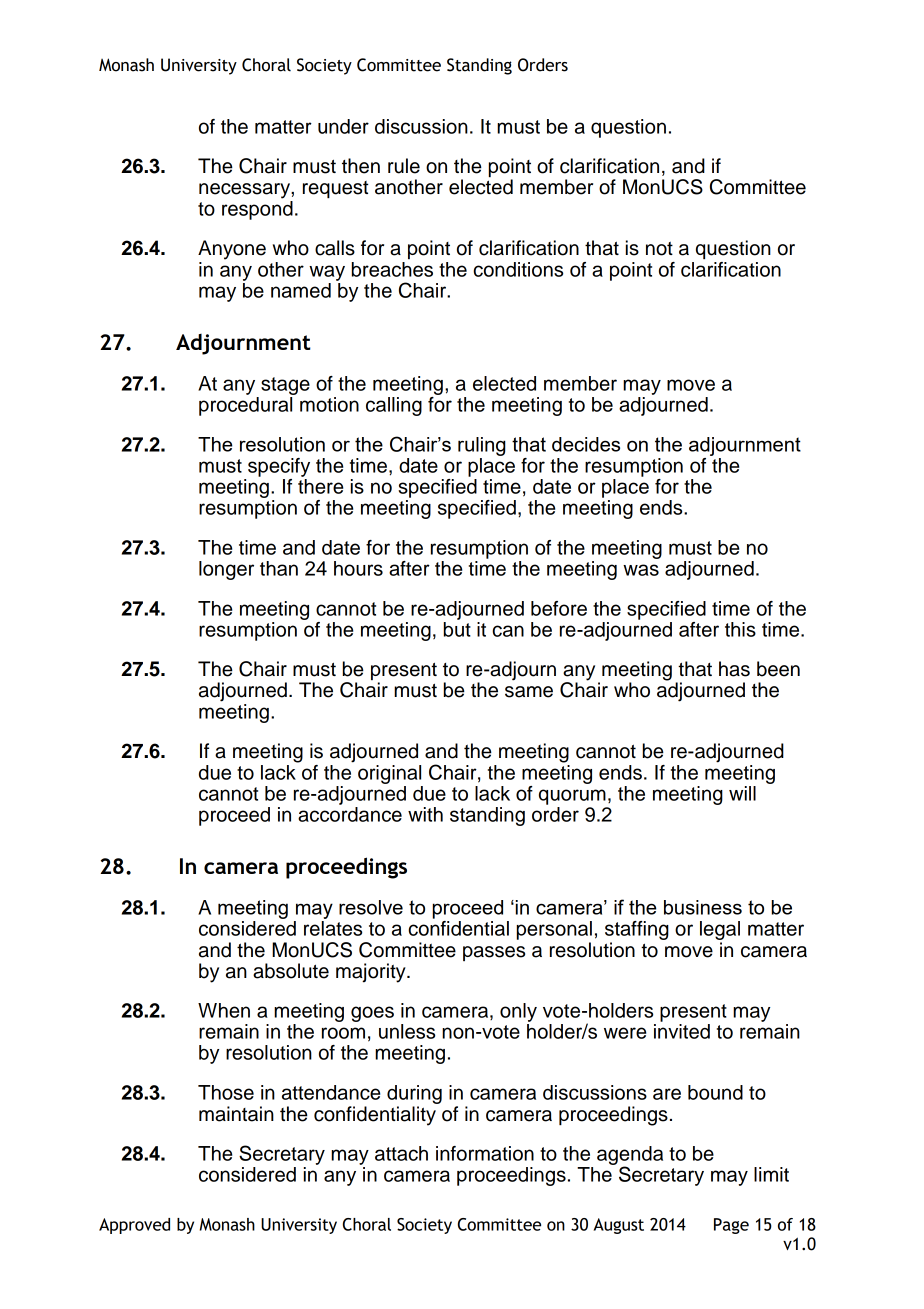 The image size is (924, 1309). I want to click on respond, so click(257, 209).
